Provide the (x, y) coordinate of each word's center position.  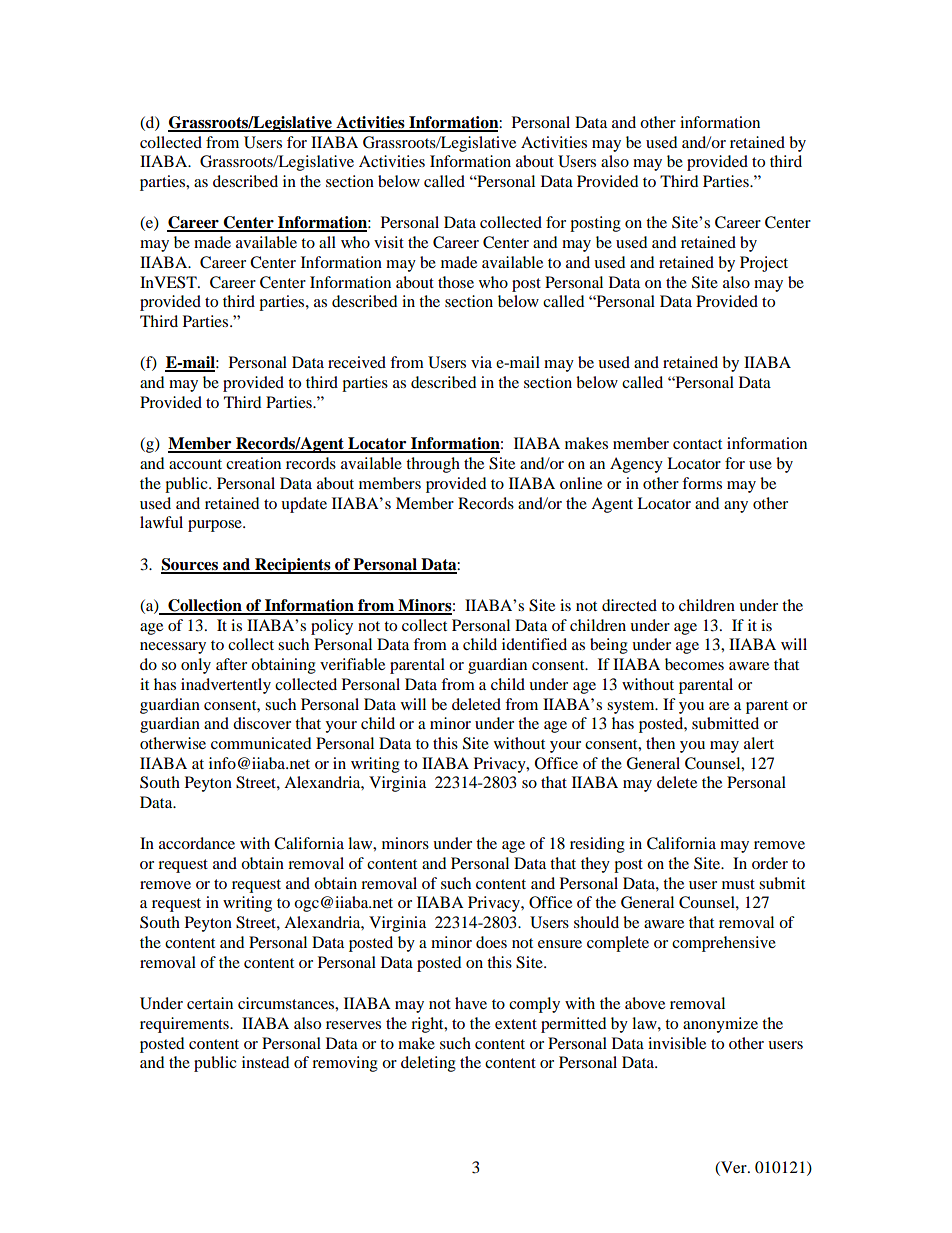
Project (764, 264)
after (231, 664)
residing (597, 845)
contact (697, 444)
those (456, 282)
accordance (197, 843)
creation (253, 463)
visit (389, 242)
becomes (694, 664)
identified (534, 644)
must (738, 884)
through (433, 465)
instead (266, 1062)
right (428, 1025)
